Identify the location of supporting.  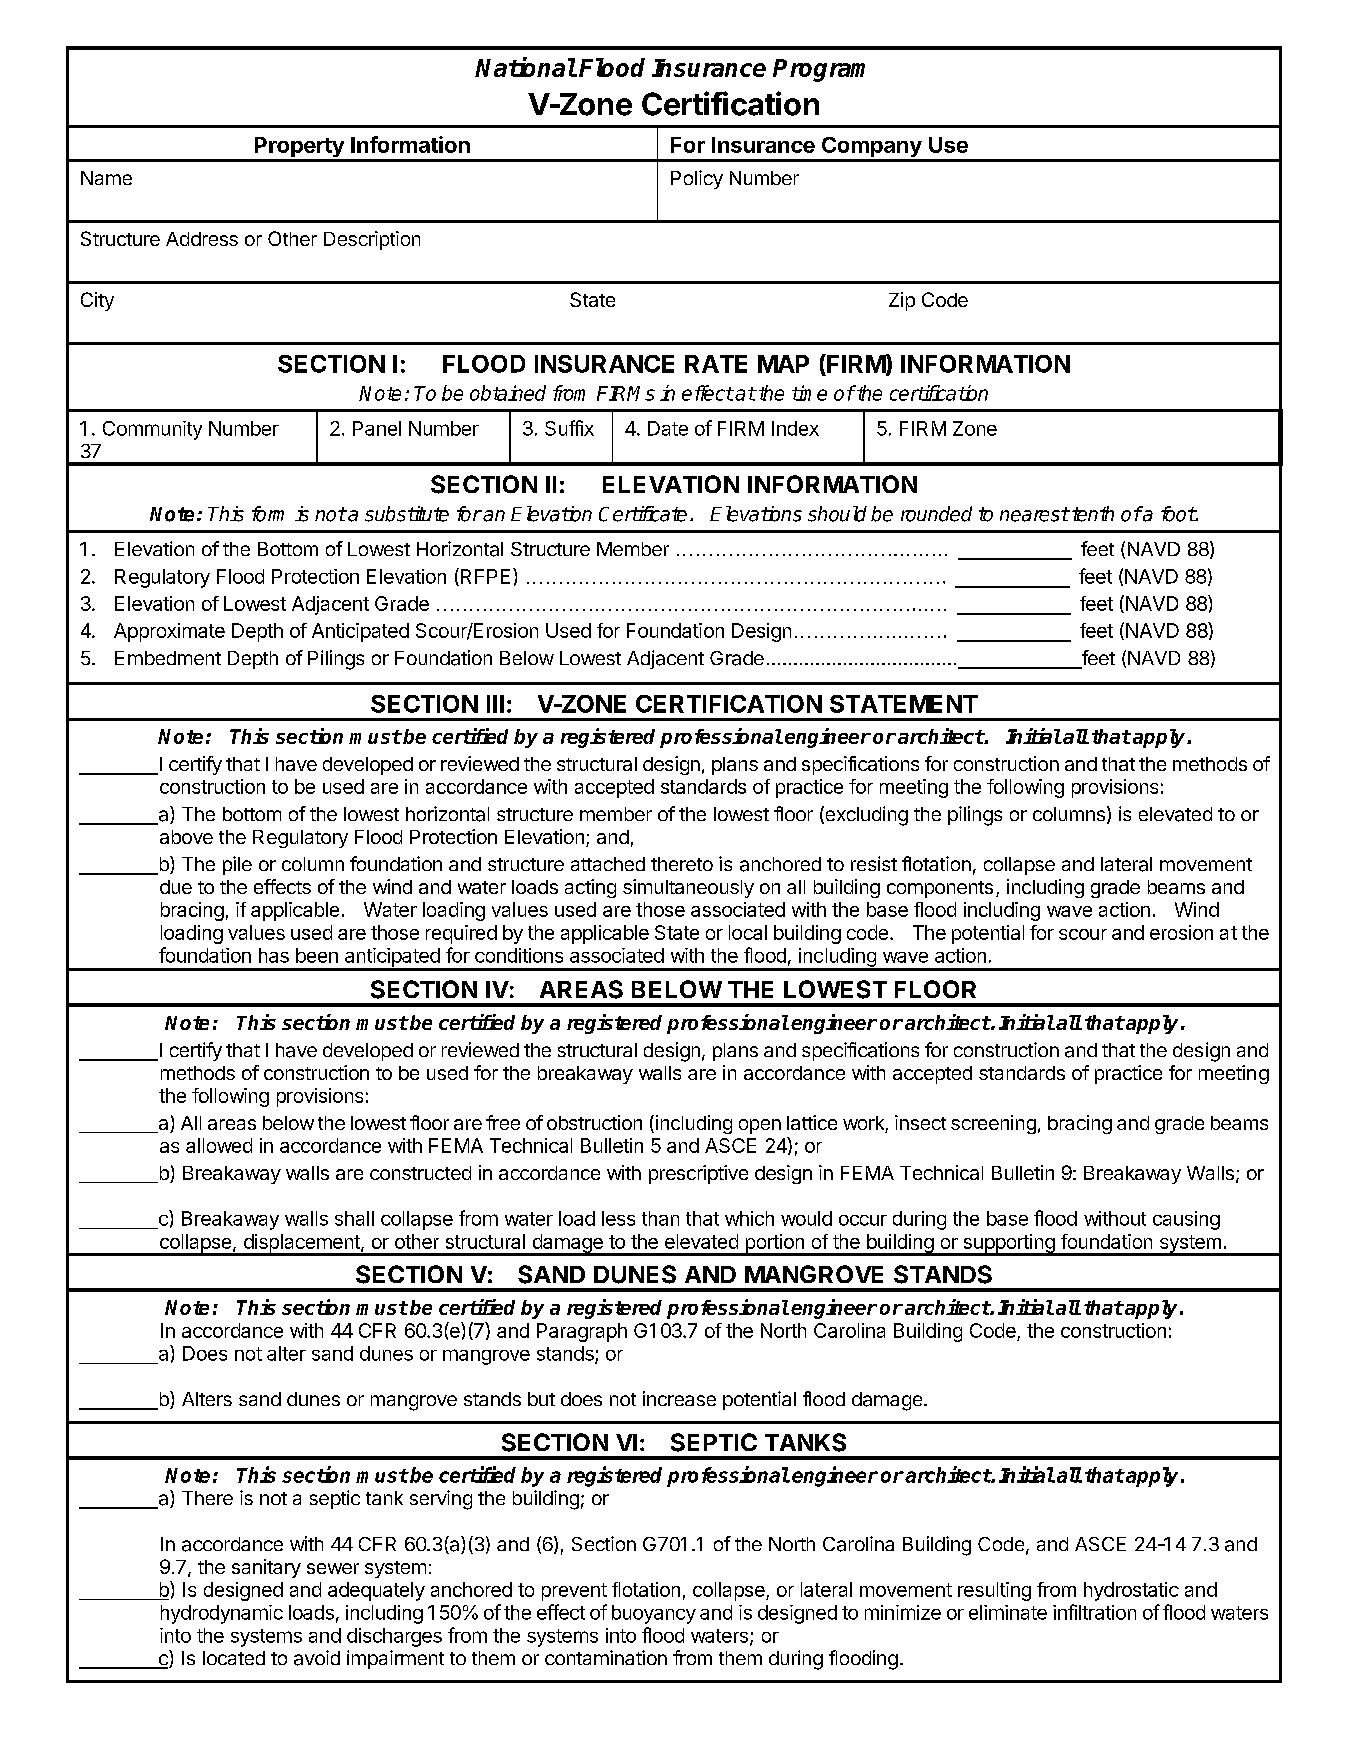
(1009, 1244).
